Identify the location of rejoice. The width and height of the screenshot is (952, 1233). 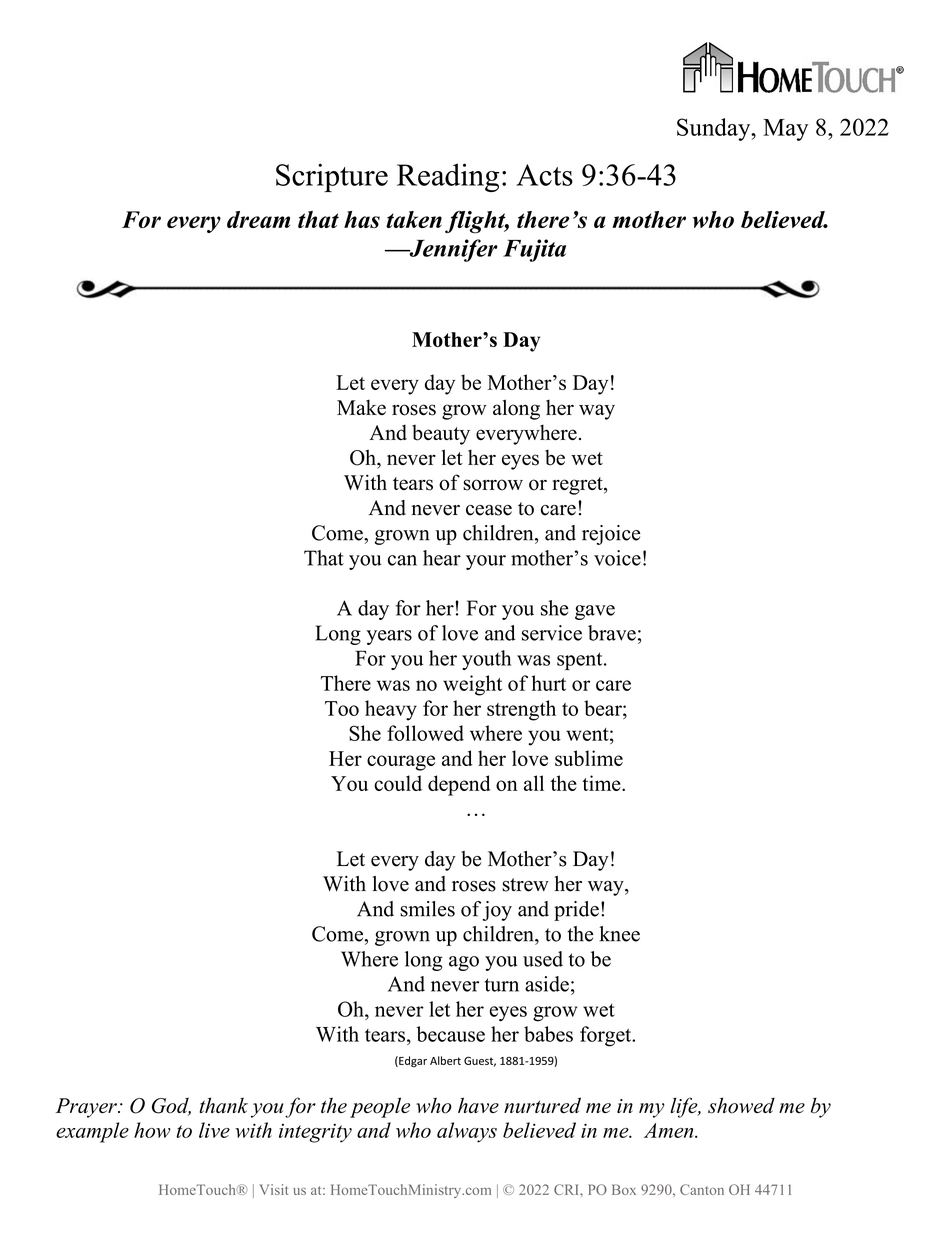
(611, 535).
